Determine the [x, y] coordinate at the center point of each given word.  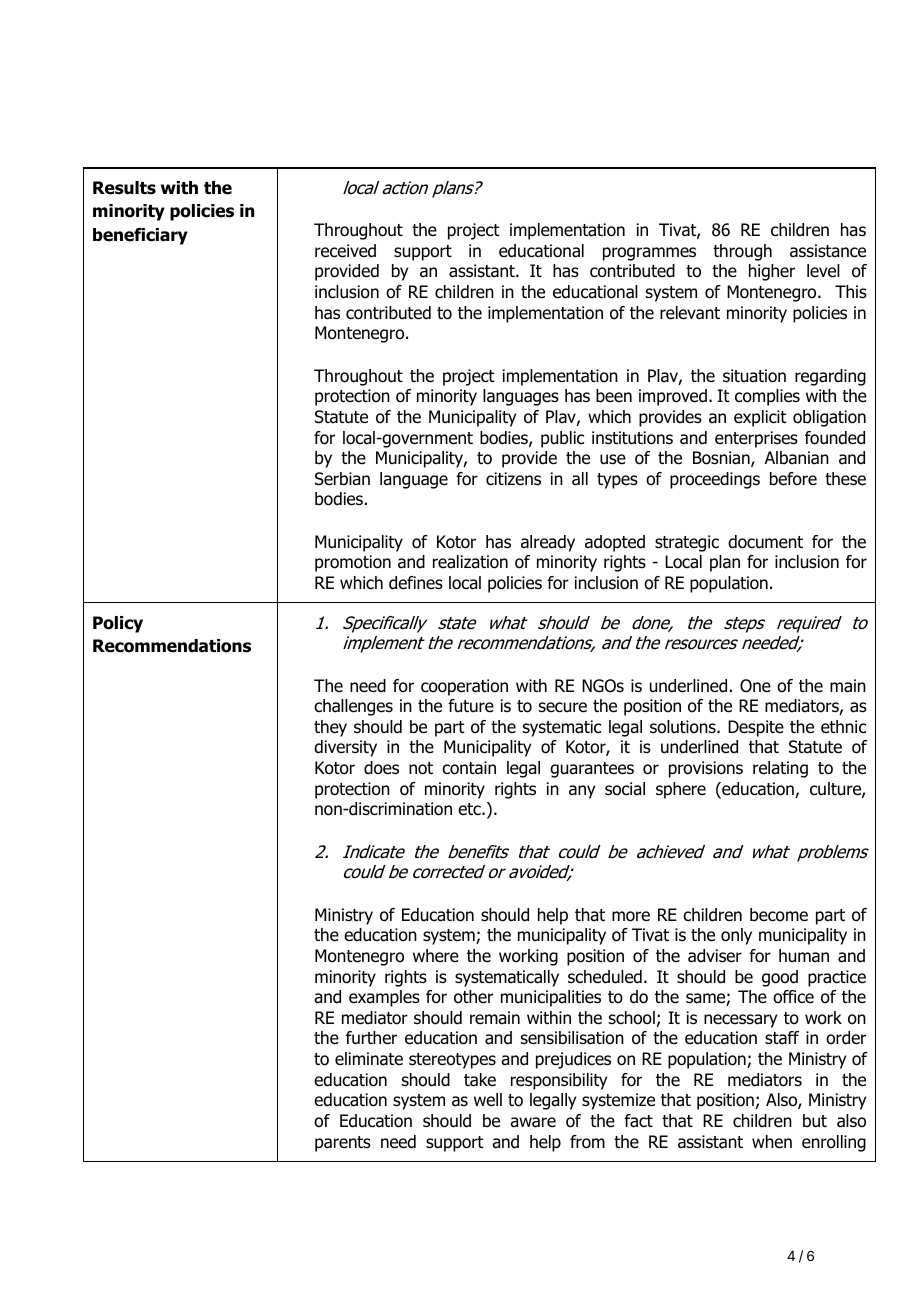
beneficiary [140, 236]
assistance [828, 251]
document [765, 542]
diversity [345, 748]
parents [343, 1144]
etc [470, 809]
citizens [513, 479]
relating [780, 769]
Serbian [342, 479]
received [345, 251]
